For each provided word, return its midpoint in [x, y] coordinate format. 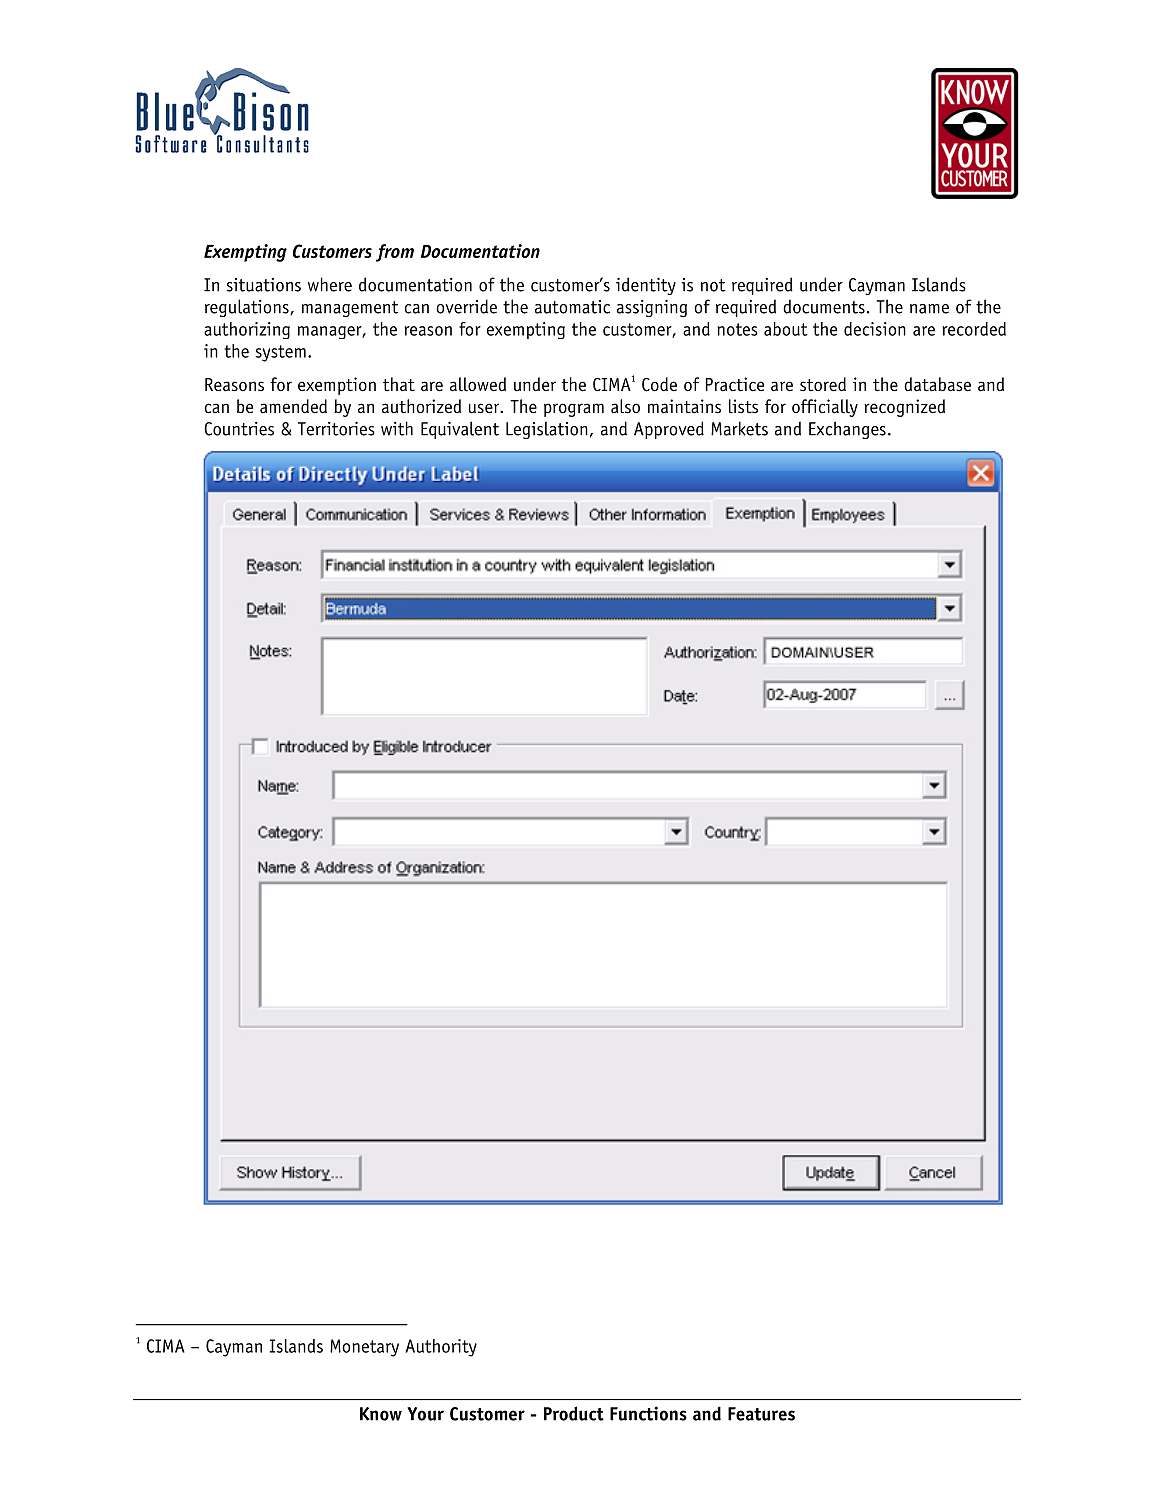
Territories [336, 429]
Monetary [364, 1348]
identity [646, 286]
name [929, 309]
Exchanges [847, 430]
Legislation [547, 430]
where [330, 284]
